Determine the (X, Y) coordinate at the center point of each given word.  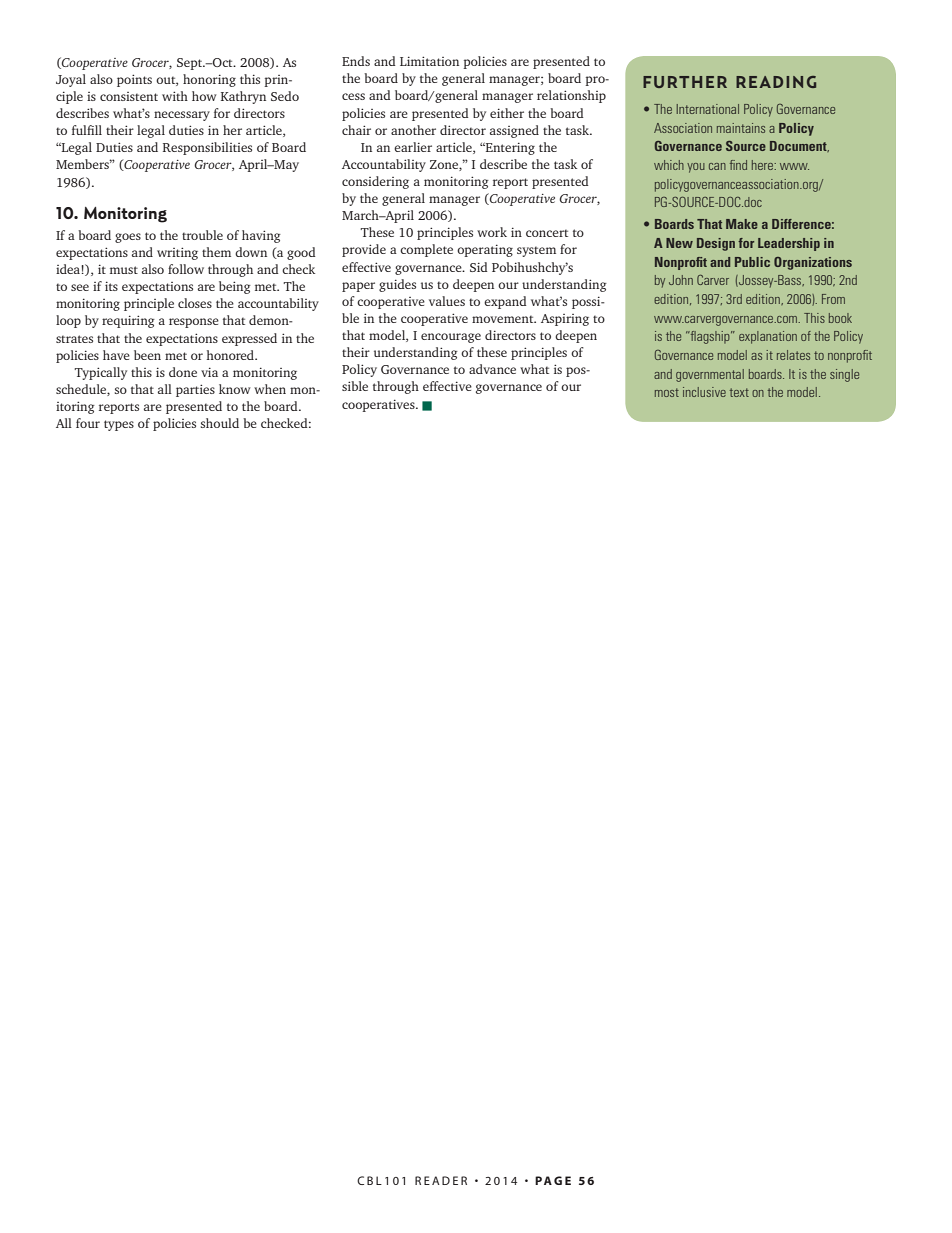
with (175, 96)
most (667, 392)
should (220, 423)
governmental (710, 375)
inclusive (704, 392)
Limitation (429, 61)
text (739, 392)
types (119, 425)
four (88, 423)
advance (492, 369)
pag (548, 1180)
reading (776, 82)
